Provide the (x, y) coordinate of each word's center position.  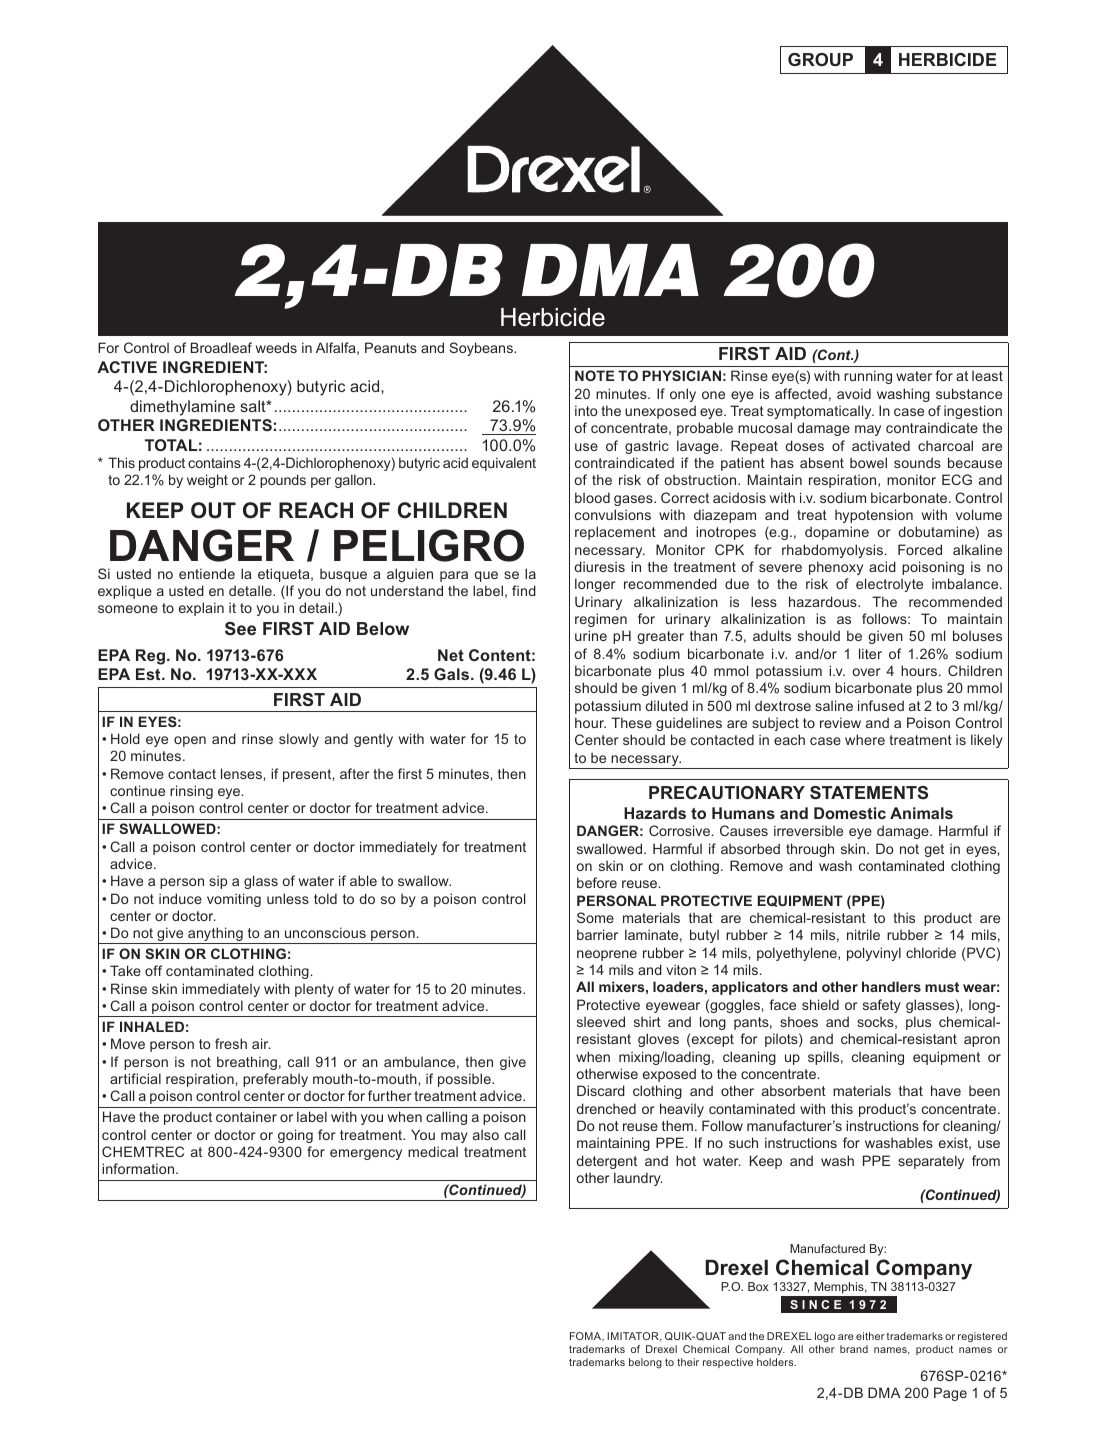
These (631, 722)
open (190, 741)
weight (207, 481)
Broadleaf (221, 347)
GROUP (820, 59)
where (865, 739)
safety (882, 1006)
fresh (231, 1043)
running (868, 377)
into (586, 410)
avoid (854, 393)
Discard (601, 1090)
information (139, 1168)
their (688, 1362)
